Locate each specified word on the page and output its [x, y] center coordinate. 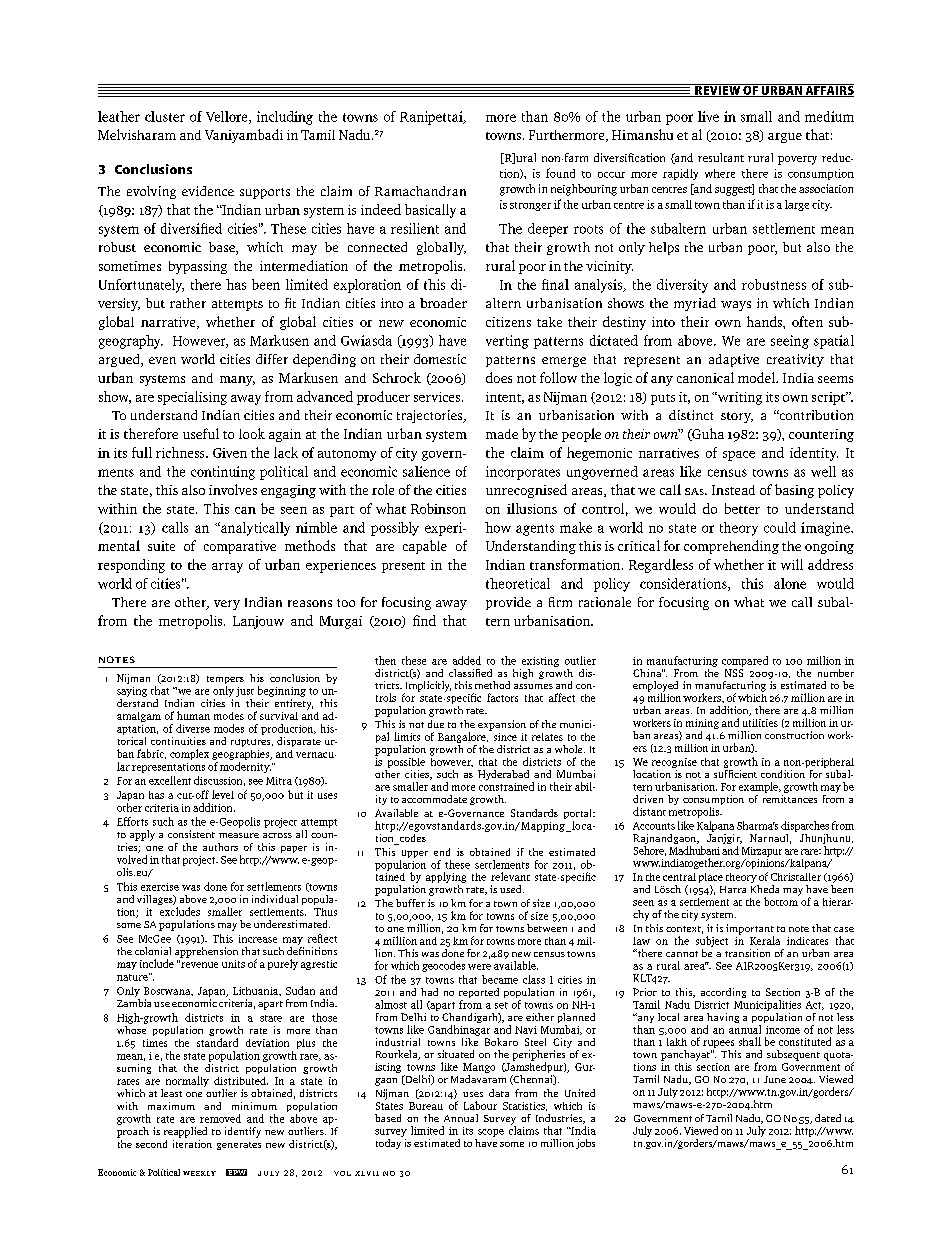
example [759, 787]
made [502, 434]
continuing [223, 473]
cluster [165, 116]
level [223, 794]
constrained [506, 786]
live [708, 116]
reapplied [185, 1132]
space [739, 456]
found [560, 173]
